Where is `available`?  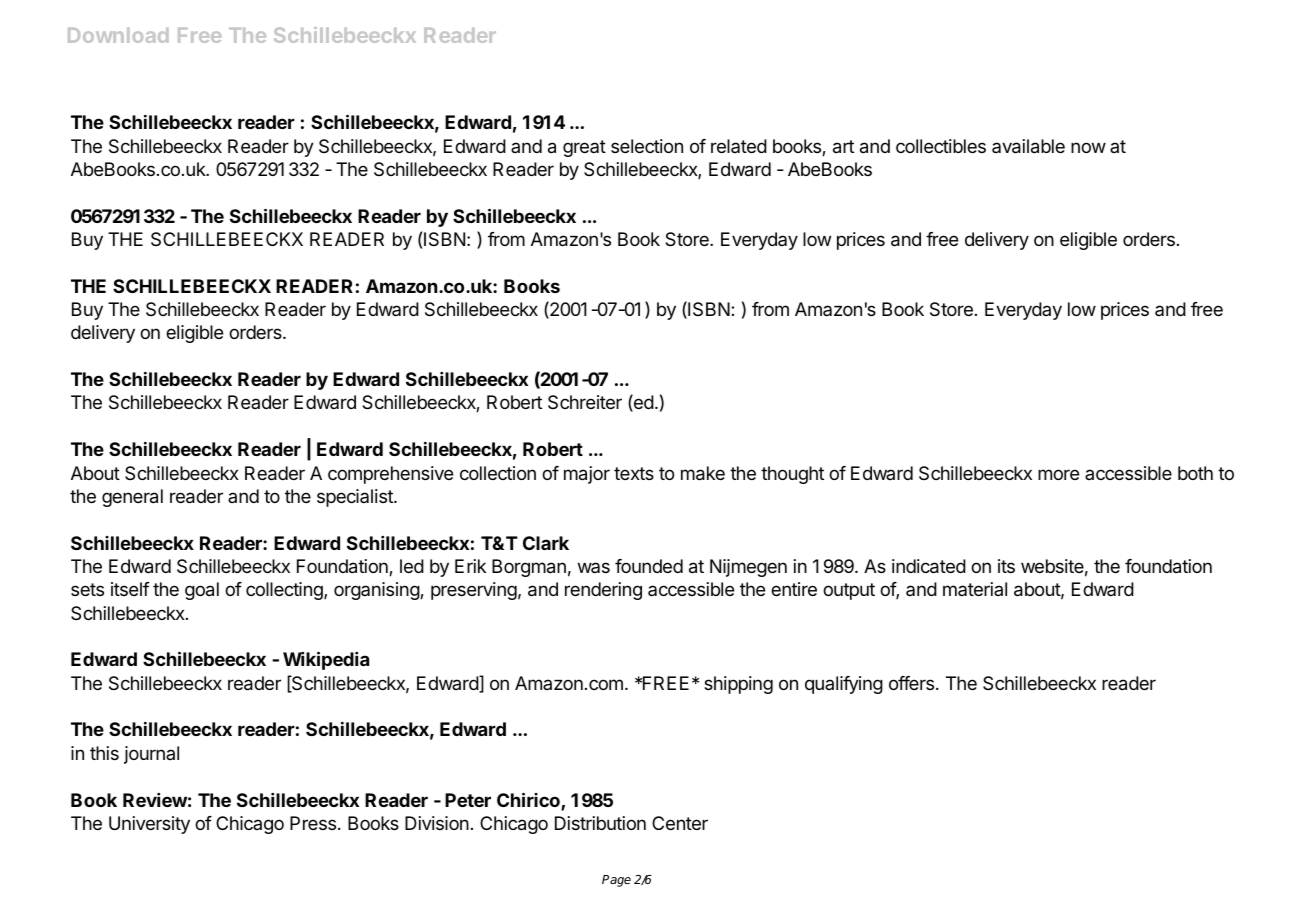 available is located at coordinates (1028, 146).
